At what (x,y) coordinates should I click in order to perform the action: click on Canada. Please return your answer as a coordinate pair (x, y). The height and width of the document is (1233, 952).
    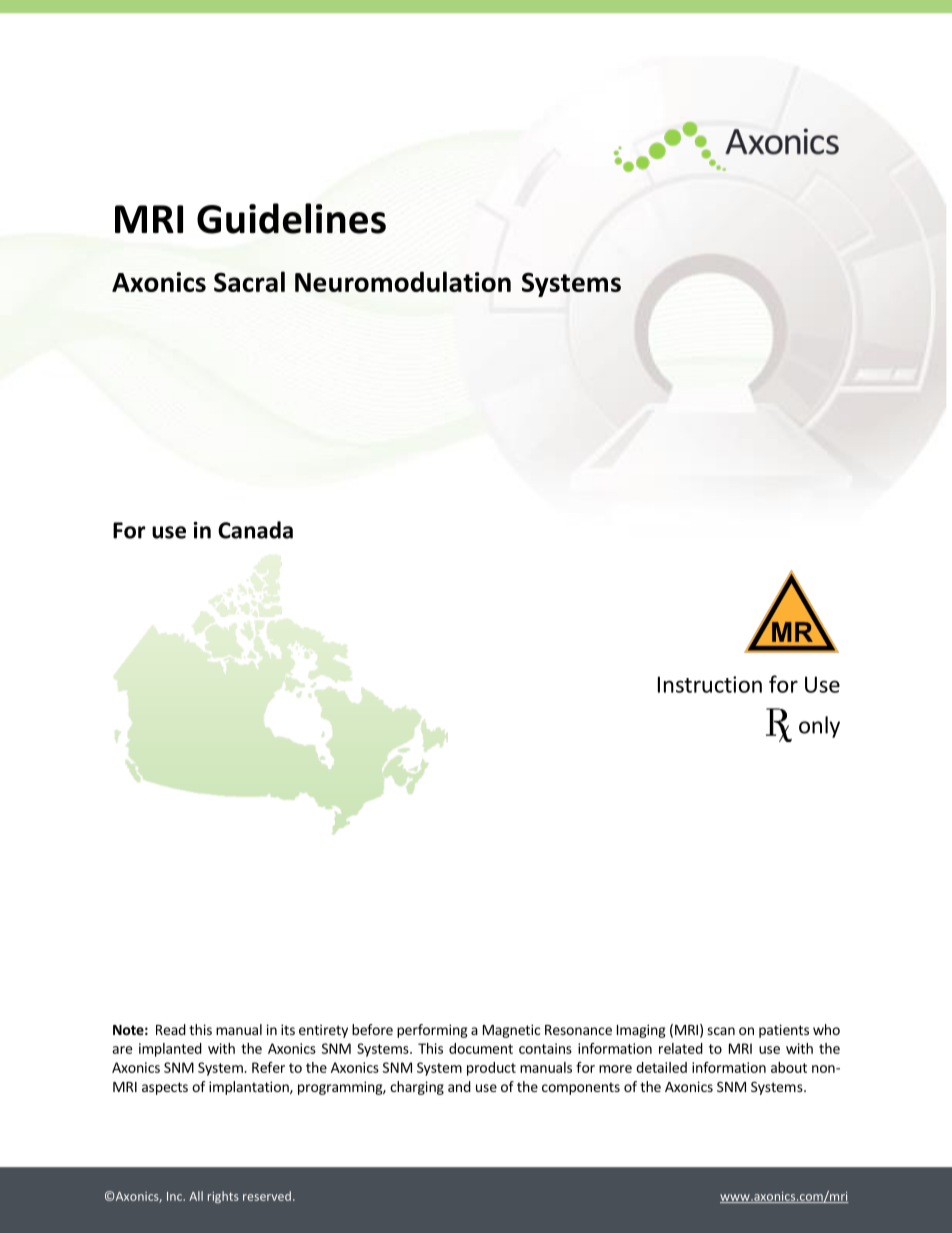
    Looking at the image, I should click on (255, 530).
